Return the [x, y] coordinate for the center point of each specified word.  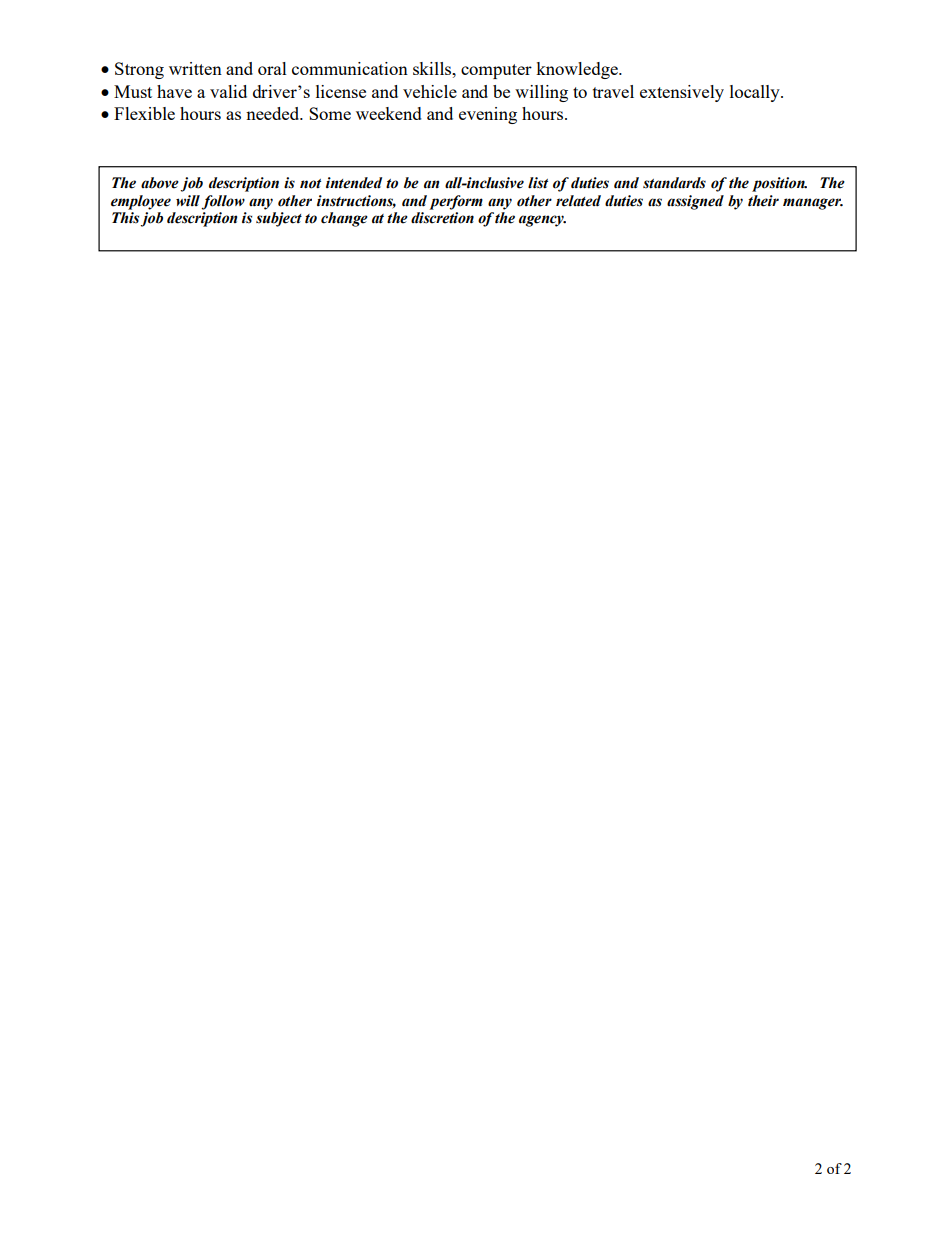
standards [674, 183]
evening [488, 115]
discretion [442, 218]
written [195, 68]
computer [496, 71]
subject [279, 219]
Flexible [144, 113]
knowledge [578, 70]
